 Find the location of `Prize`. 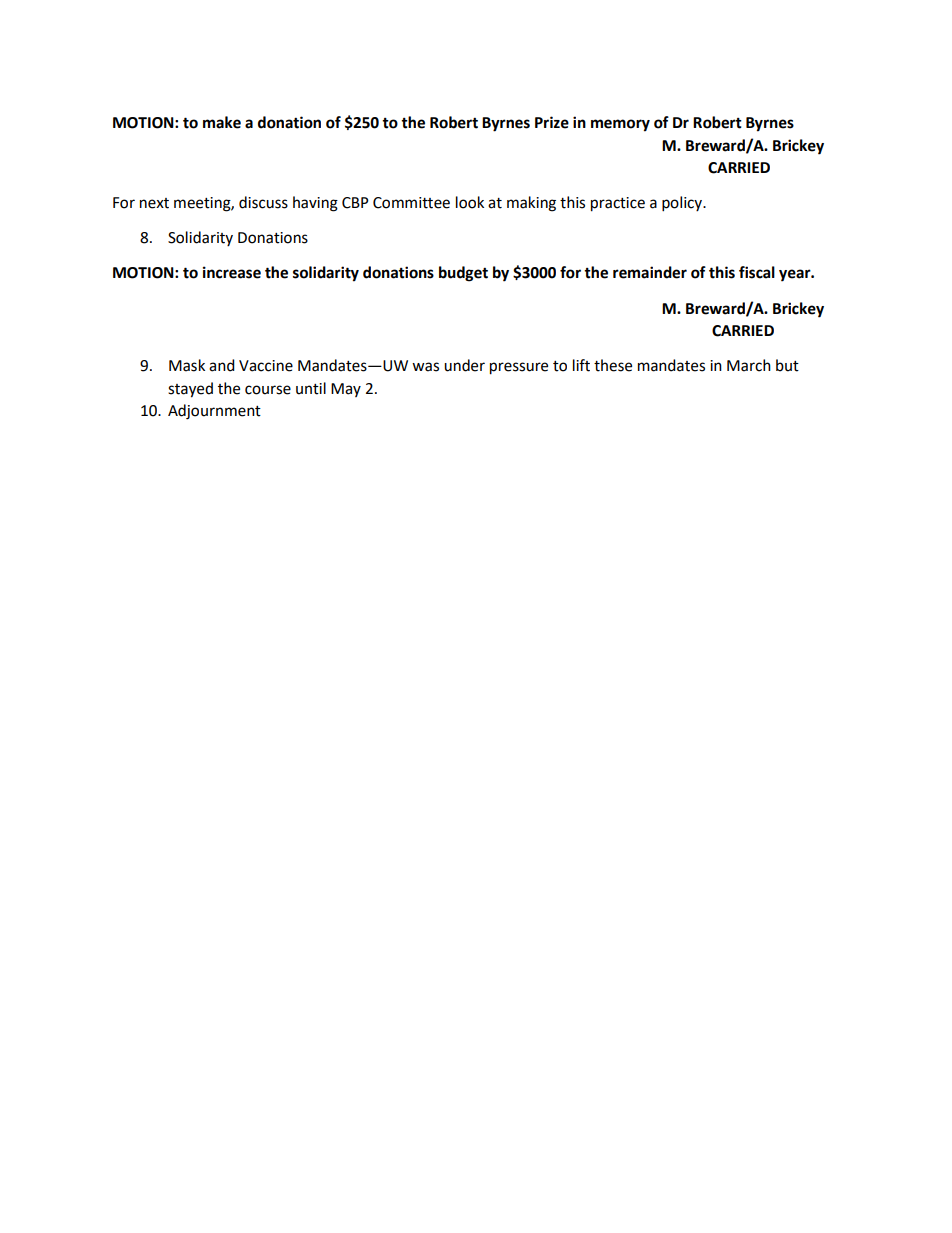

Prize is located at coordinates (552, 122).
